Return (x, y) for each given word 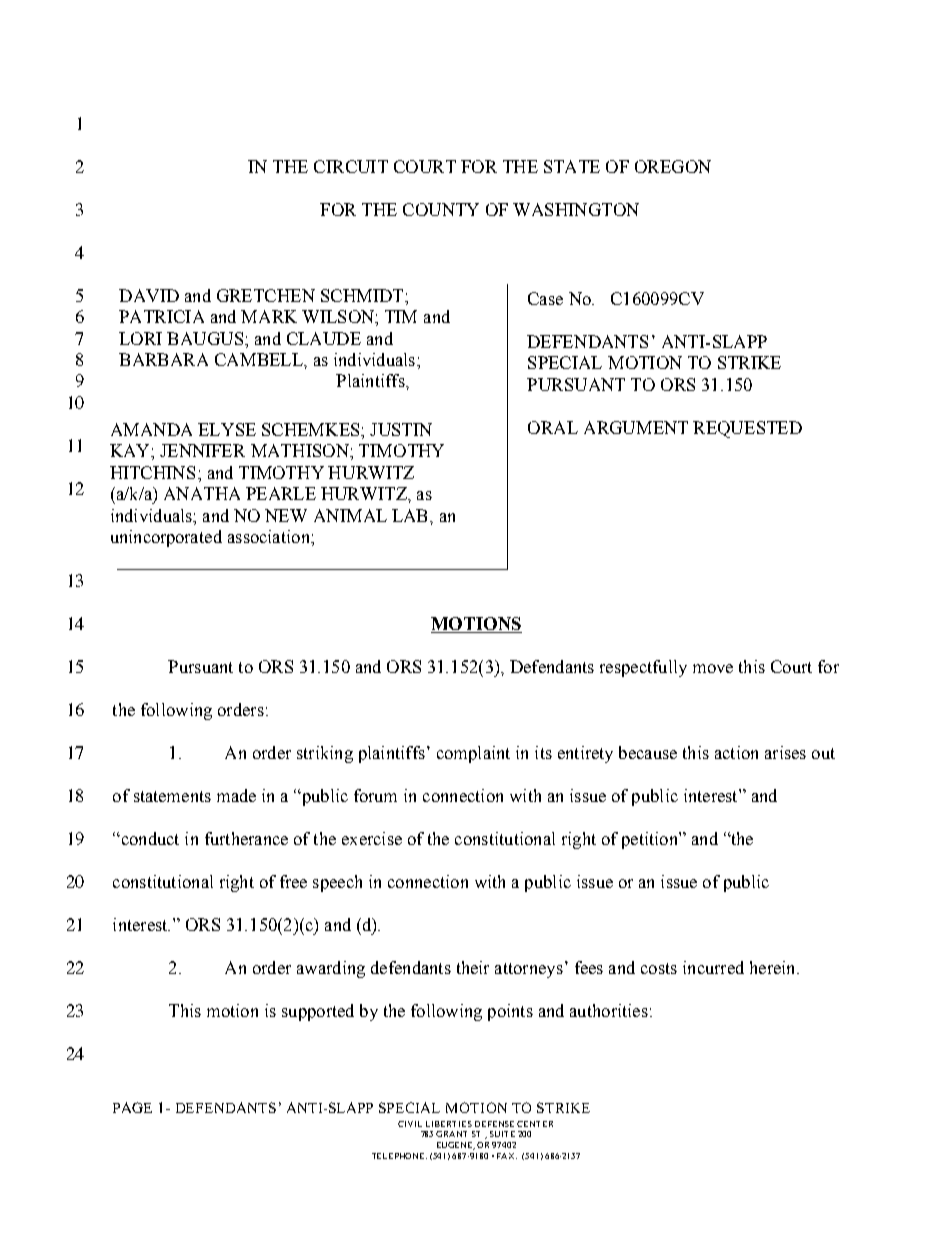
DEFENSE (494, 1124)
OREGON (673, 166)
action (736, 752)
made (236, 795)
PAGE (132, 1107)
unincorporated (166, 538)
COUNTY (441, 209)
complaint (473, 754)
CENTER (535, 1124)
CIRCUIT (351, 166)
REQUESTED (747, 429)
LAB (411, 515)
